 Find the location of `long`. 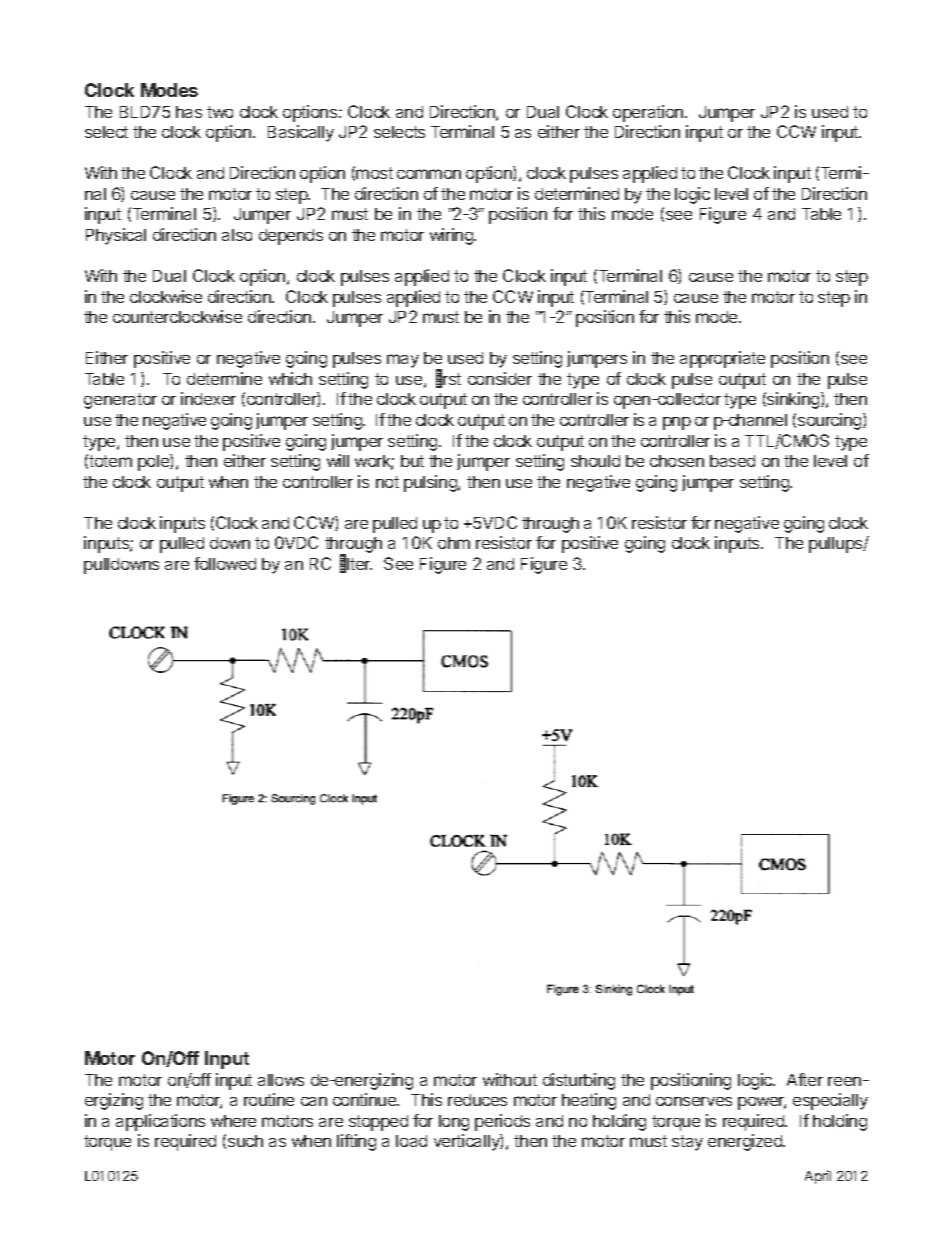

long is located at coordinates (454, 1123).
